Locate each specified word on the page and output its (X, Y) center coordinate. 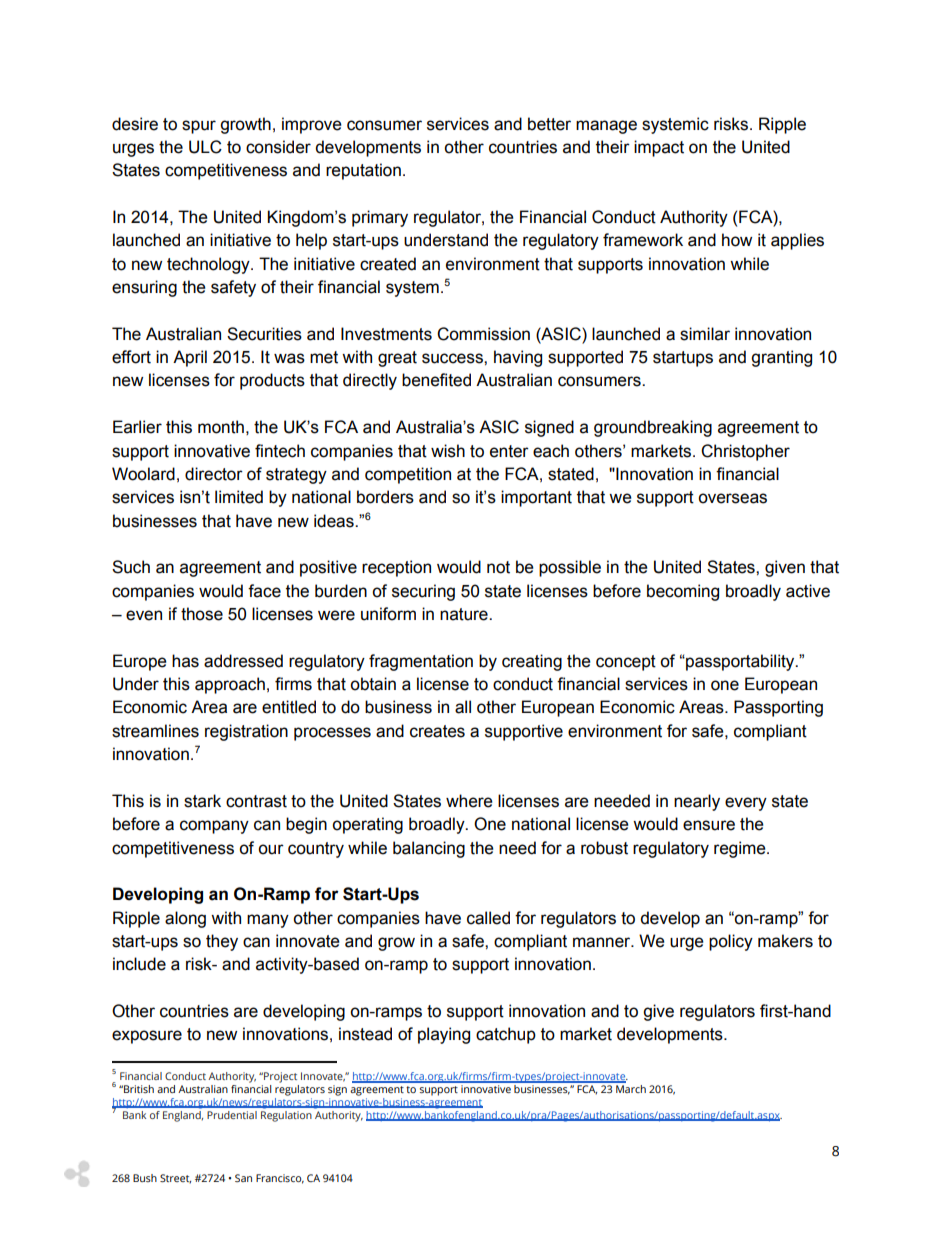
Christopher (745, 452)
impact (659, 148)
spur (199, 127)
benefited (436, 380)
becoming (683, 592)
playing (444, 1035)
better (549, 124)
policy (731, 942)
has (185, 661)
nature (465, 614)
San (243, 1178)
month (221, 427)
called (488, 918)
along (185, 919)
